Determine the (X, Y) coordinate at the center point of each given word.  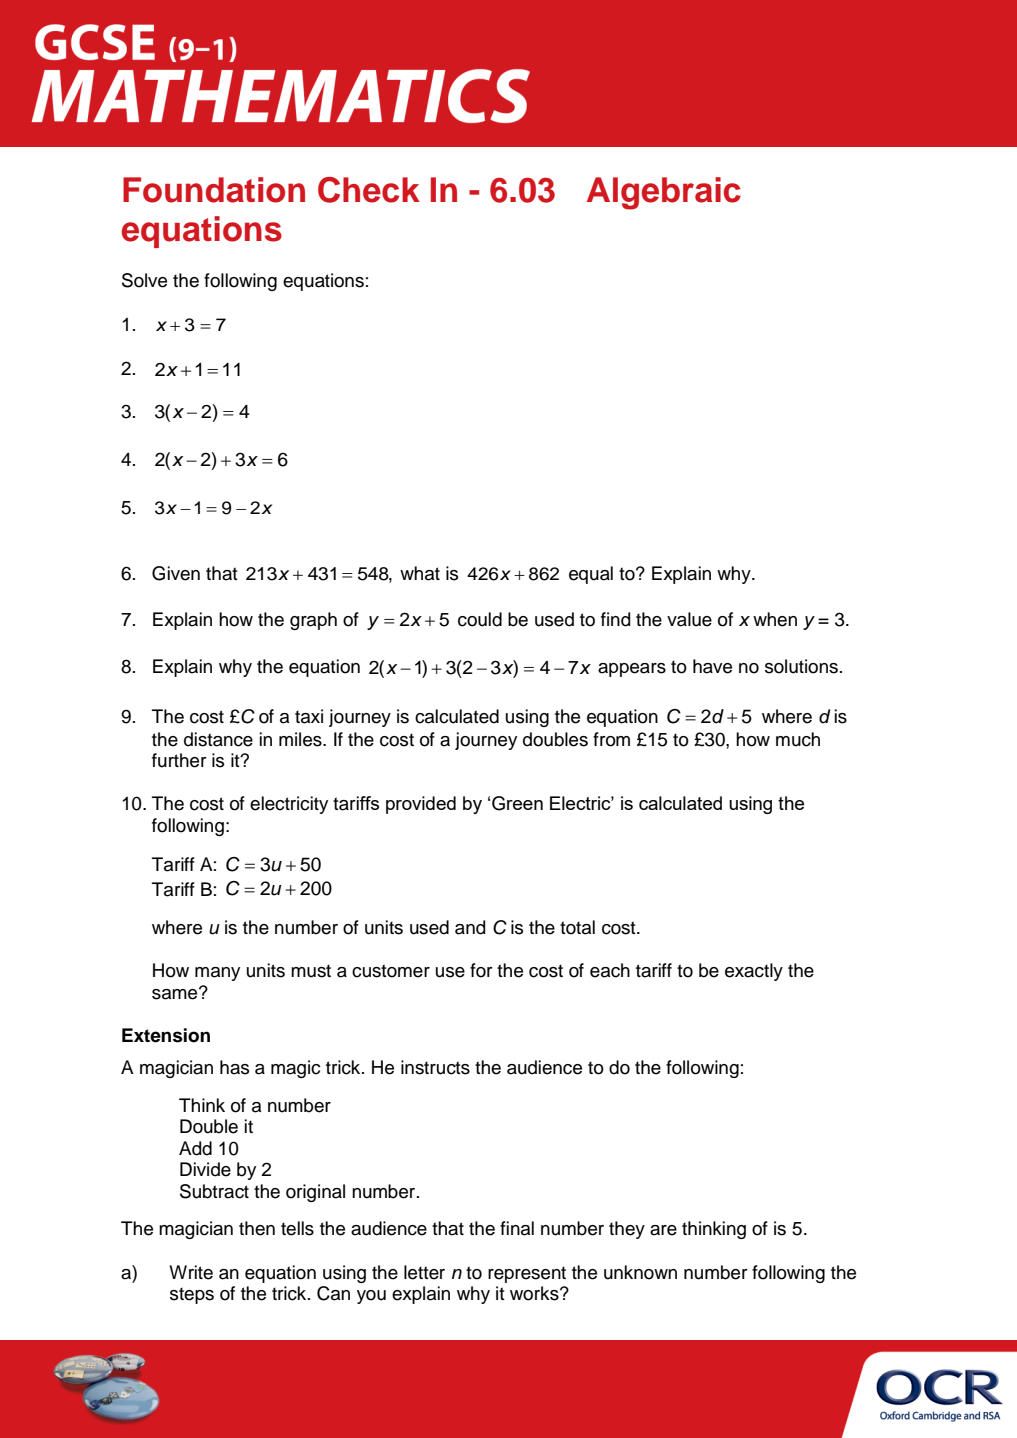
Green (517, 803)
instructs (435, 1067)
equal (591, 575)
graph (313, 621)
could (480, 619)
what (420, 573)
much (798, 739)
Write (191, 1272)
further (179, 760)
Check (369, 190)
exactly (754, 972)
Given (176, 573)
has (234, 1067)
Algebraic (664, 193)
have (712, 666)
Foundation (214, 190)
